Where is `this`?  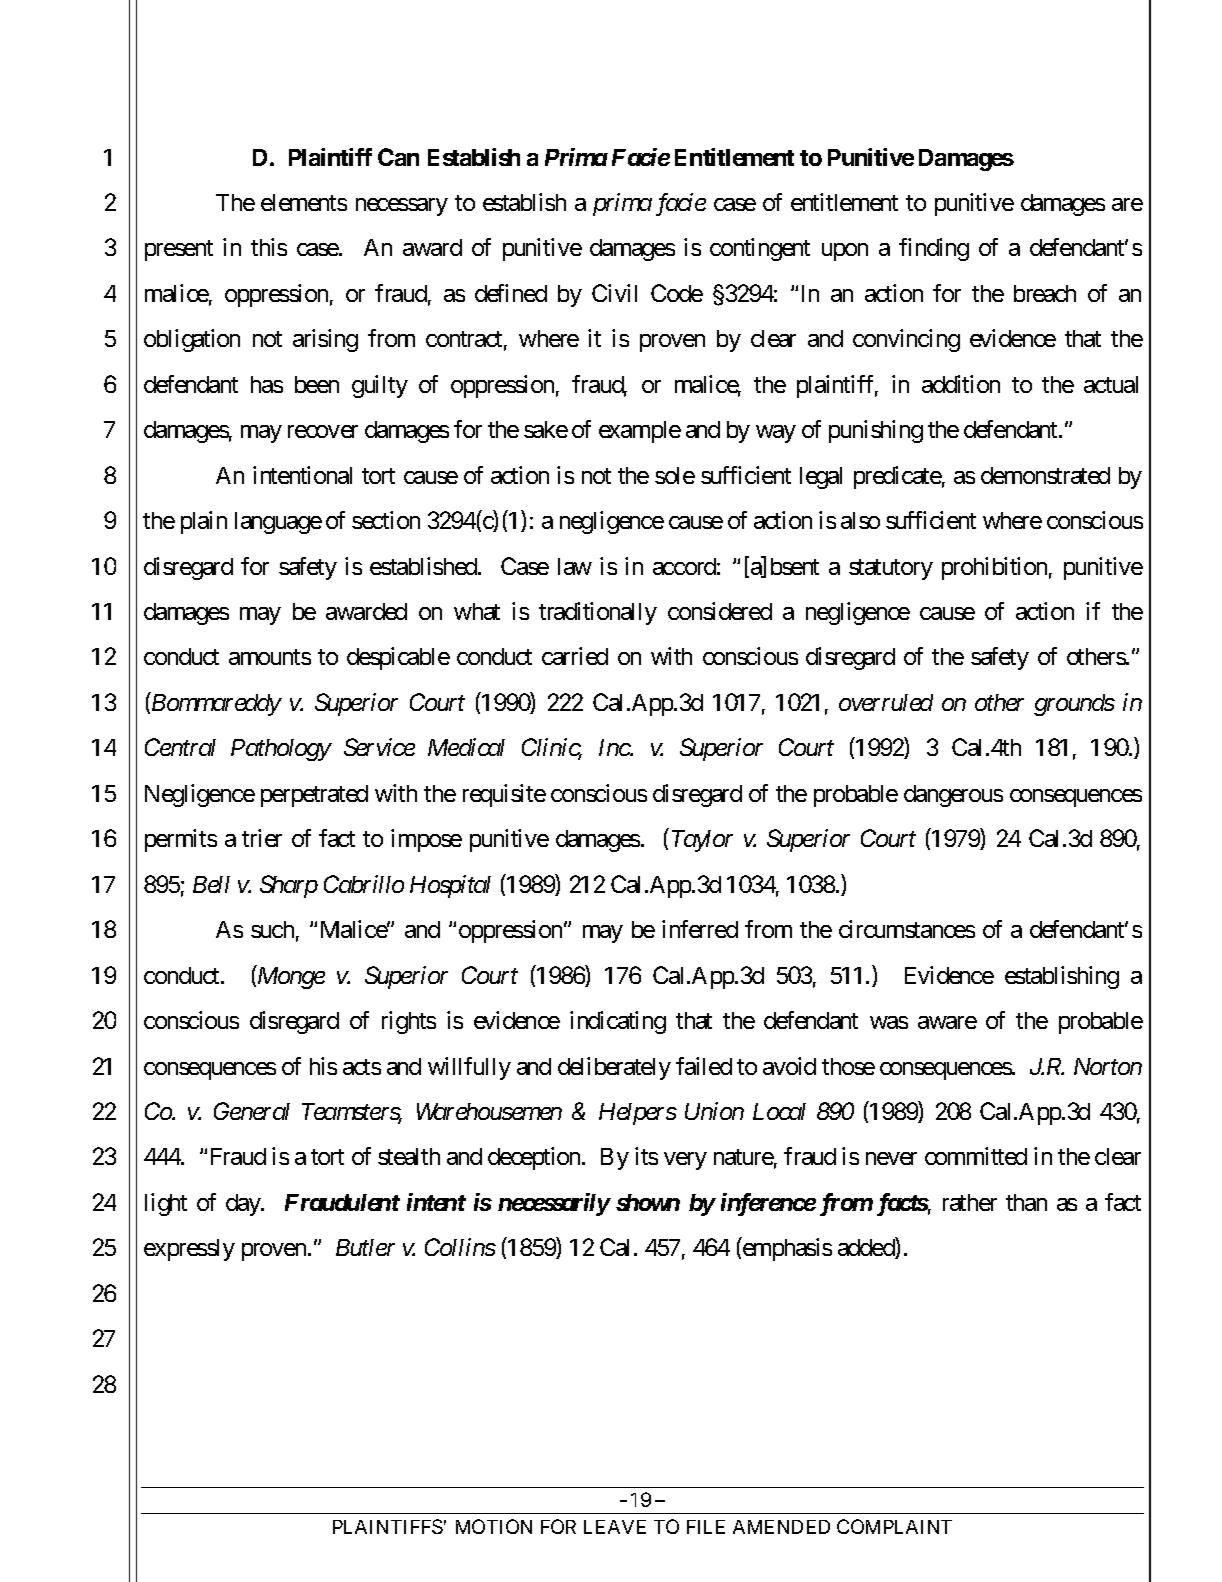
this is located at coordinates (269, 247).
